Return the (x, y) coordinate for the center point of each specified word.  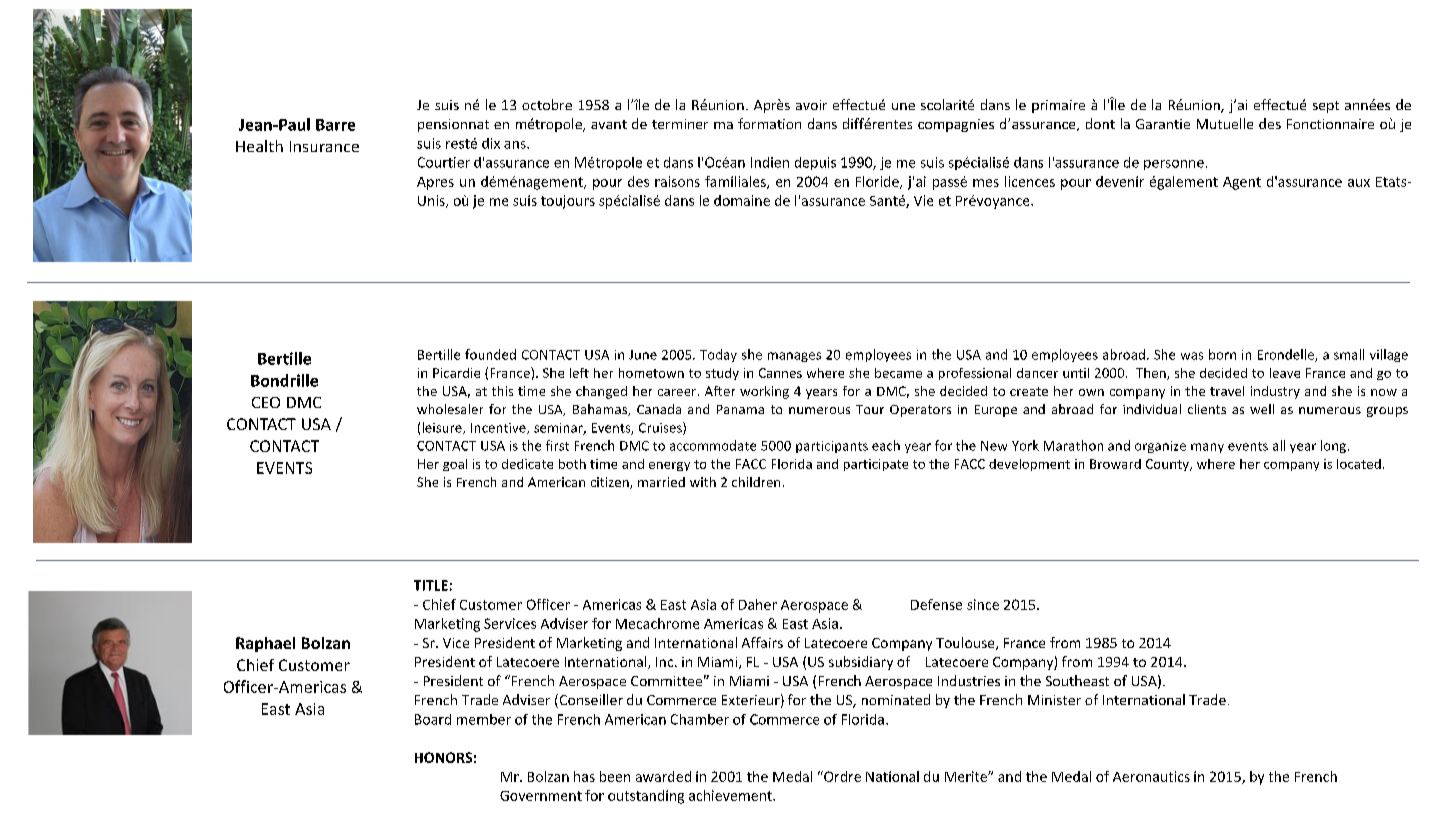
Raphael (265, 644)
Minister (1054, 700)
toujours (568, 202)
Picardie (456, 373)
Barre (335, 125)
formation (769, 123)
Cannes (780, 373)
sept (1326, 107)
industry (1275, 392)
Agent (1242, 183)
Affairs (762, 642)
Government (541, 796)
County (1168, 465)
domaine (742, 200)
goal (455, 465)
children (756, 482)
